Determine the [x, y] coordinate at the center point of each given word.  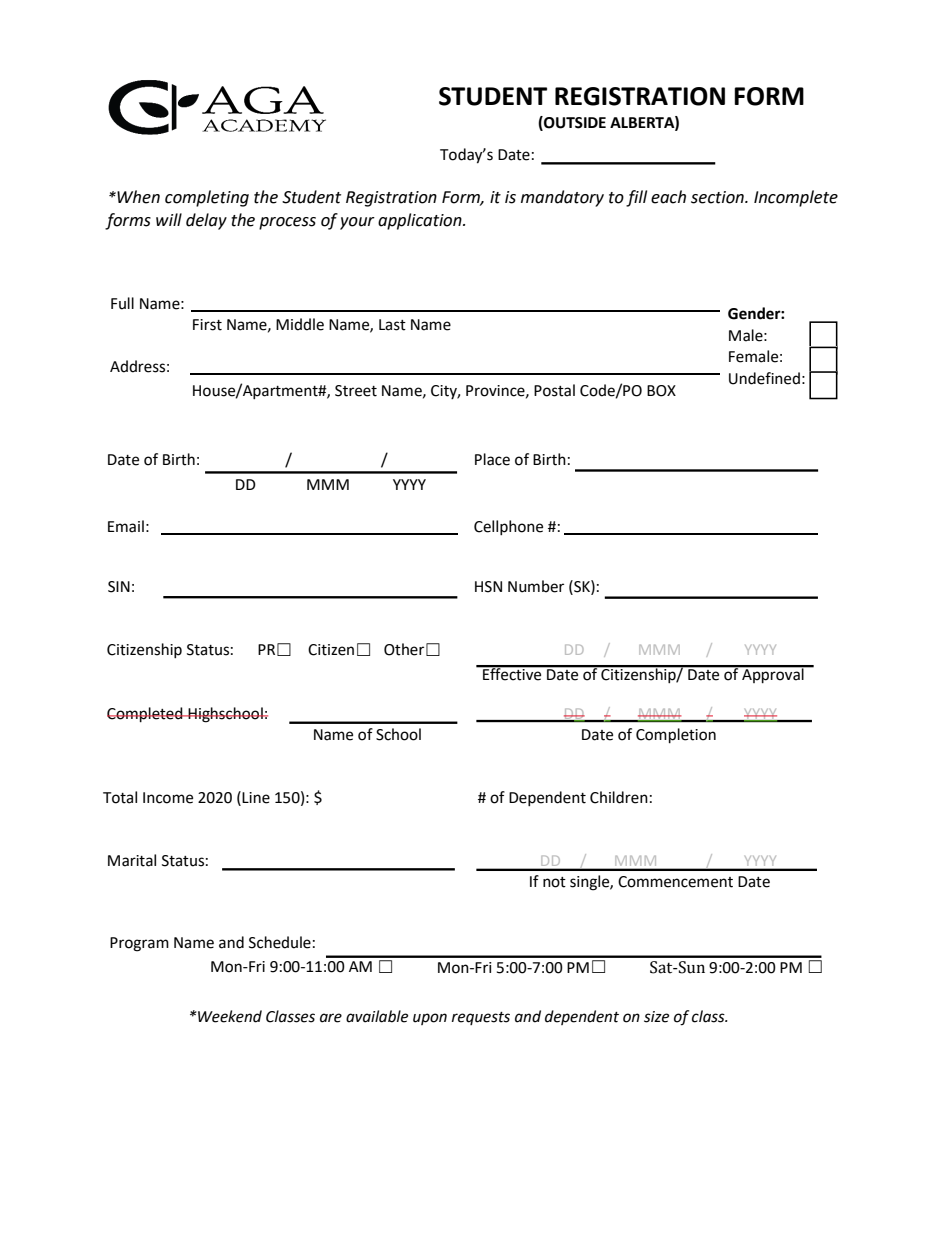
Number [536, 586]
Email [126, 526]
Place [492, 459]
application [421, 221]
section [718, 197]
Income [168, 798]
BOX [661, 391]
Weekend [229, 1016]
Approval [773, 674]
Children [619, 797]
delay [206, 221]
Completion [676, 736]
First [207, 325]
